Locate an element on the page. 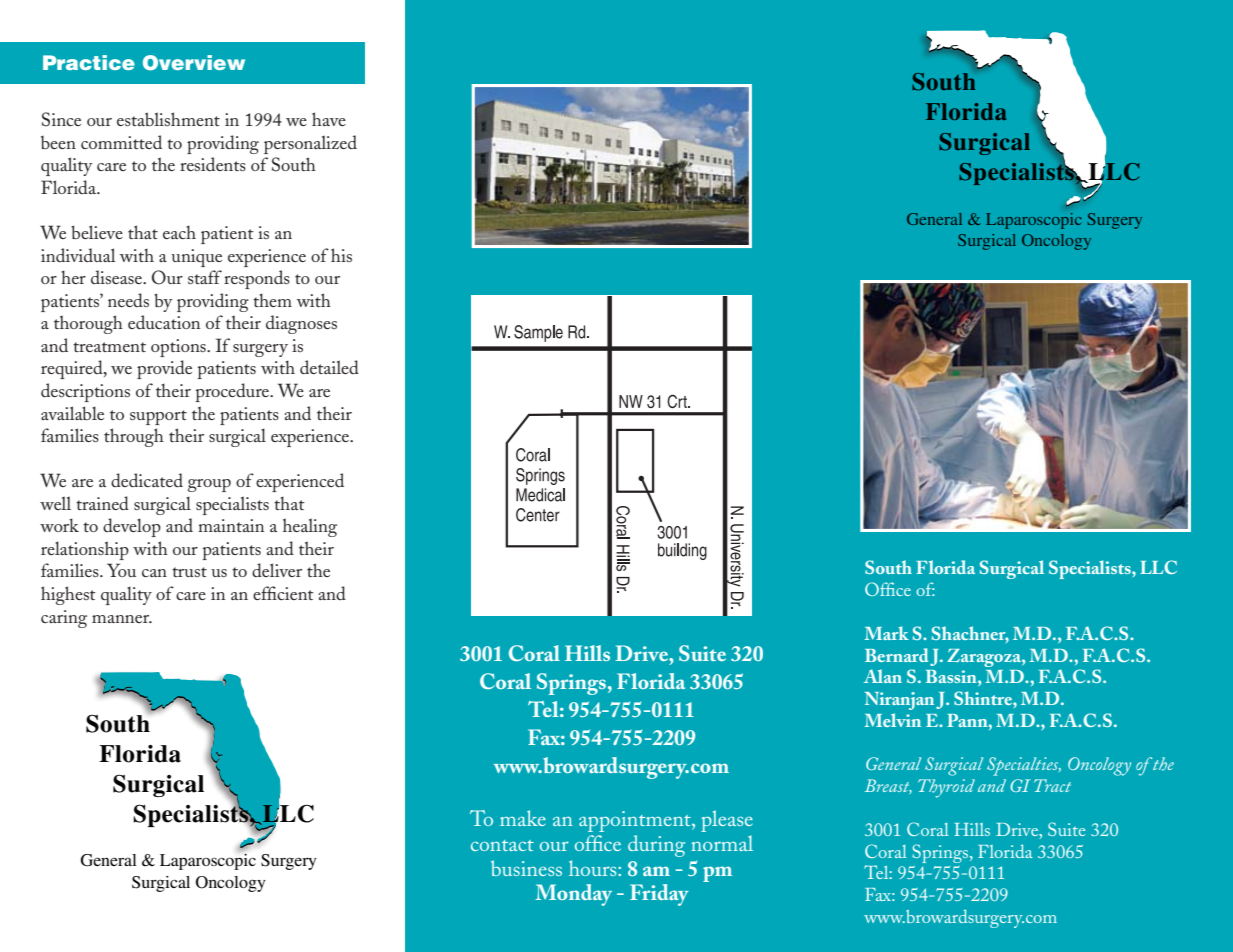 The height and width of the document is (952, 1233). contact is located at coordinates (502, 845).
